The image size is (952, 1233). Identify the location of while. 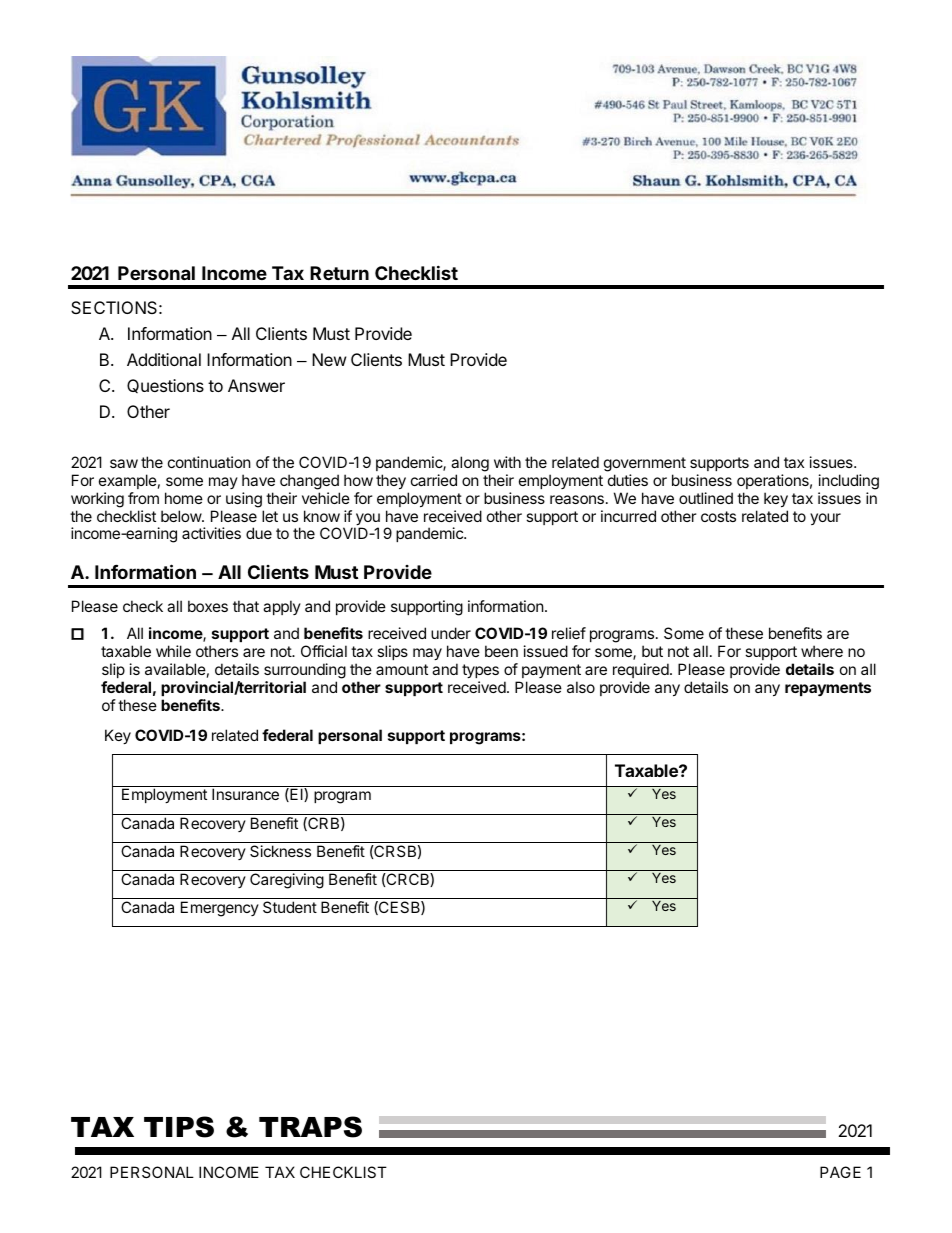
(173, 651).
